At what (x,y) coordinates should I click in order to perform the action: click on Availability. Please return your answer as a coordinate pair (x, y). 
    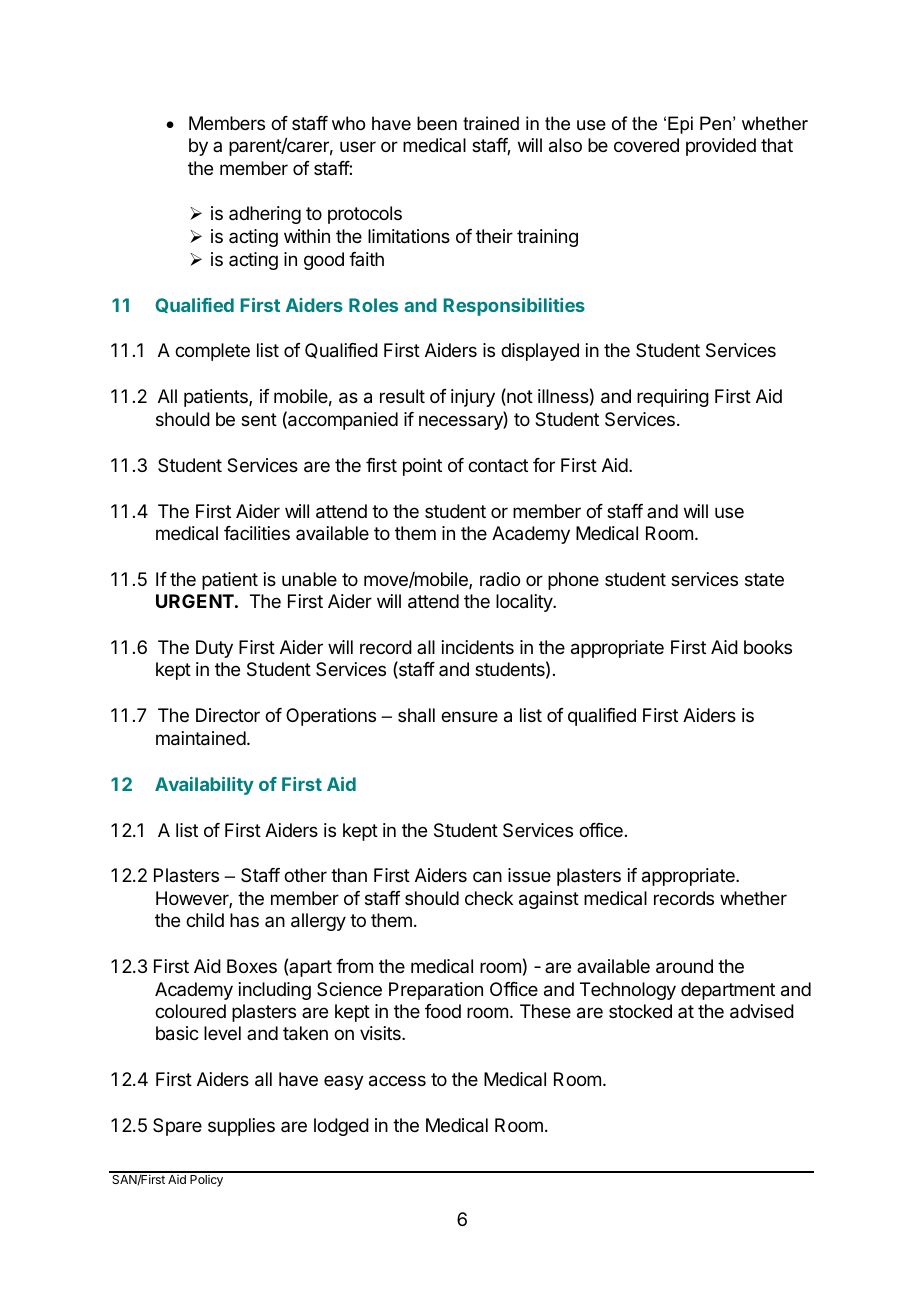
    Looking at the image, I should click on (204, 786).
